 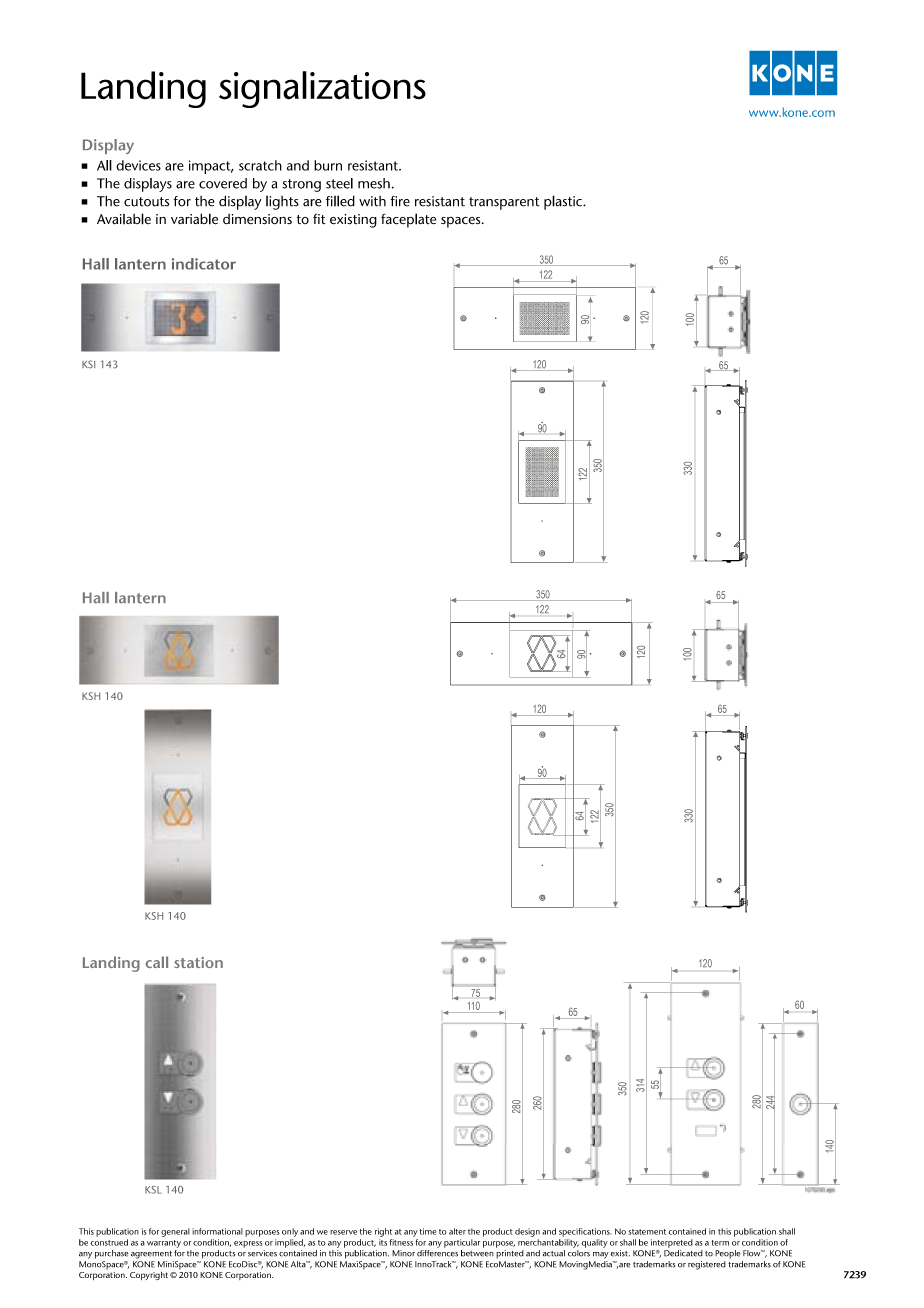 What do you see at coordinates (175, 1232) in the page?
I see `general` at bounding box center [175, 1232].
